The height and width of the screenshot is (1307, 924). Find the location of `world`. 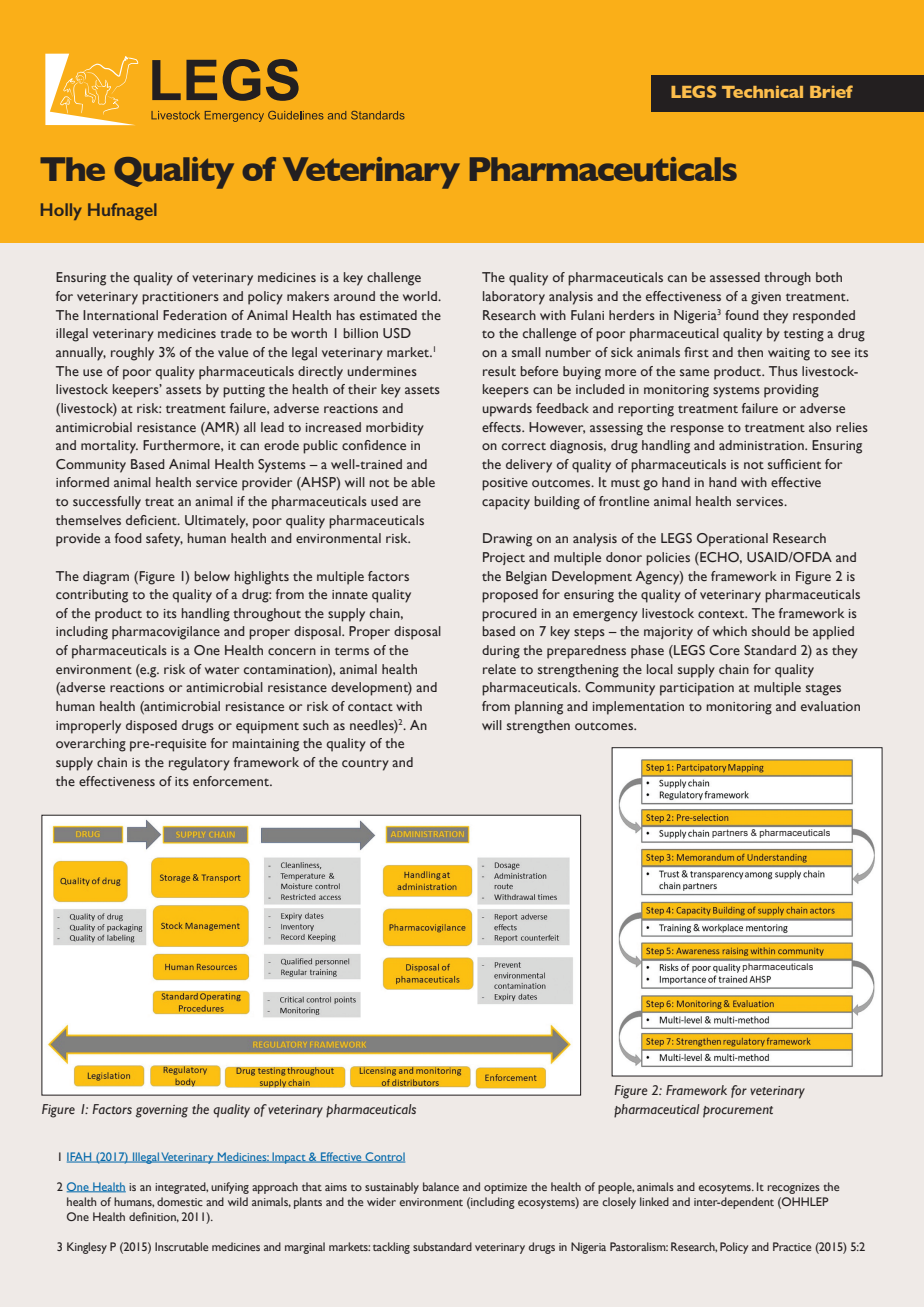

world is located at coordinates (421, 296).
